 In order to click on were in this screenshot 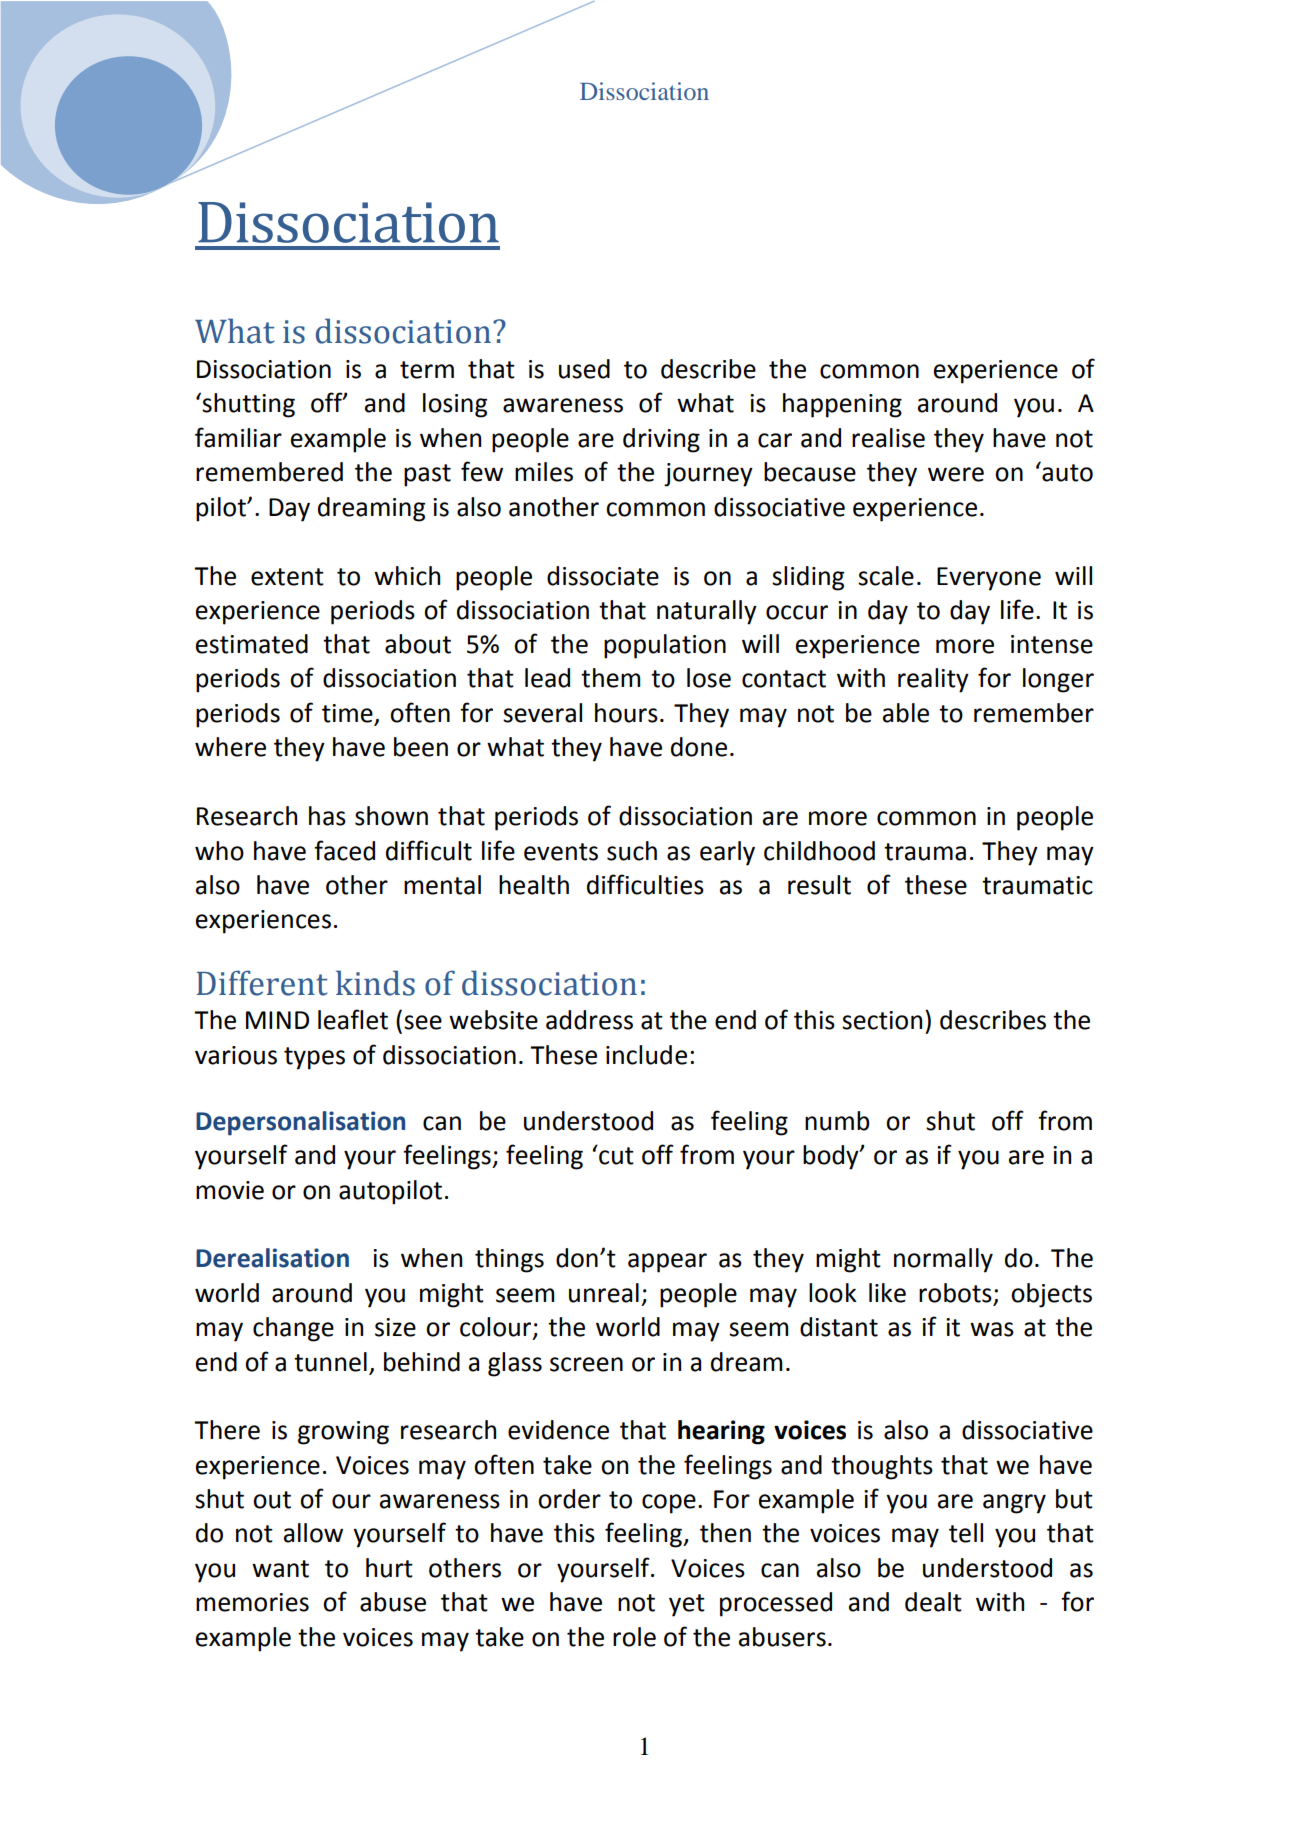, I will do `click(956, 474)`.
